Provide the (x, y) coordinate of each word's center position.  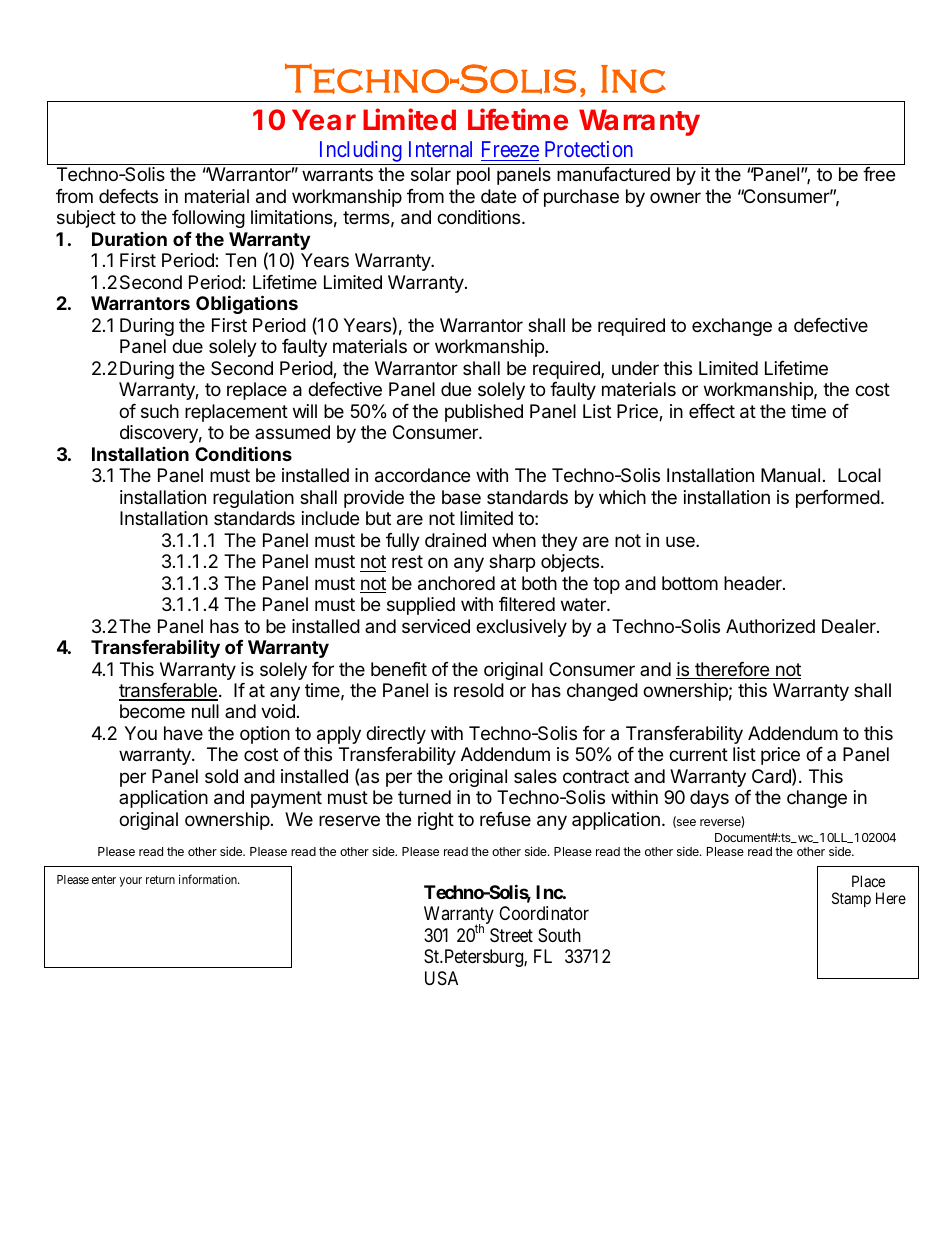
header (754, 583)
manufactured (613, 174)
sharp (512, 563)
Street (511, 935)
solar (431, 174)
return (160, 879)
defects (128, 196)
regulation (253, 499)
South (559, 935)
